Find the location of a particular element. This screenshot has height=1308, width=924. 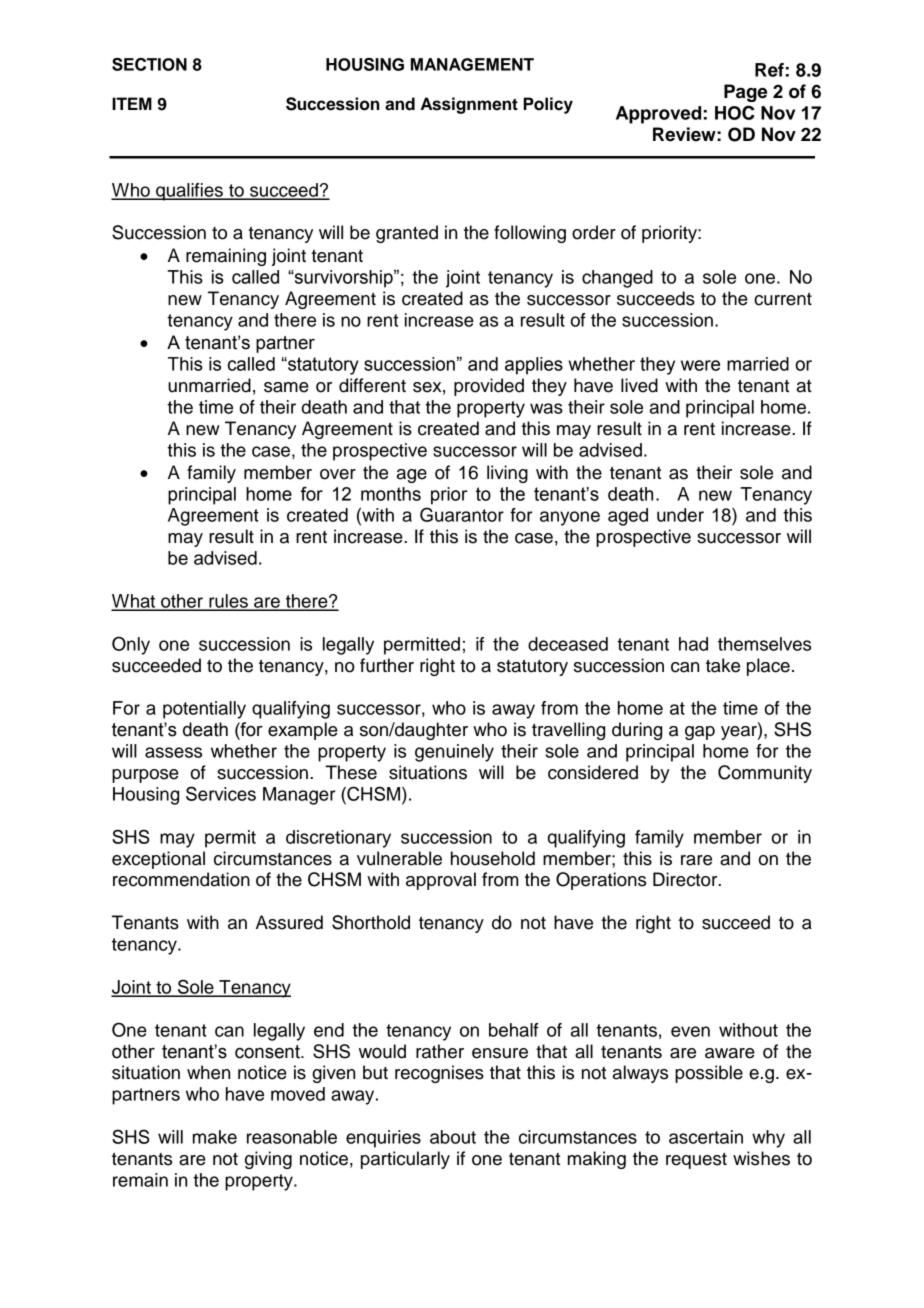

same is located at coordinates (286, 387).
